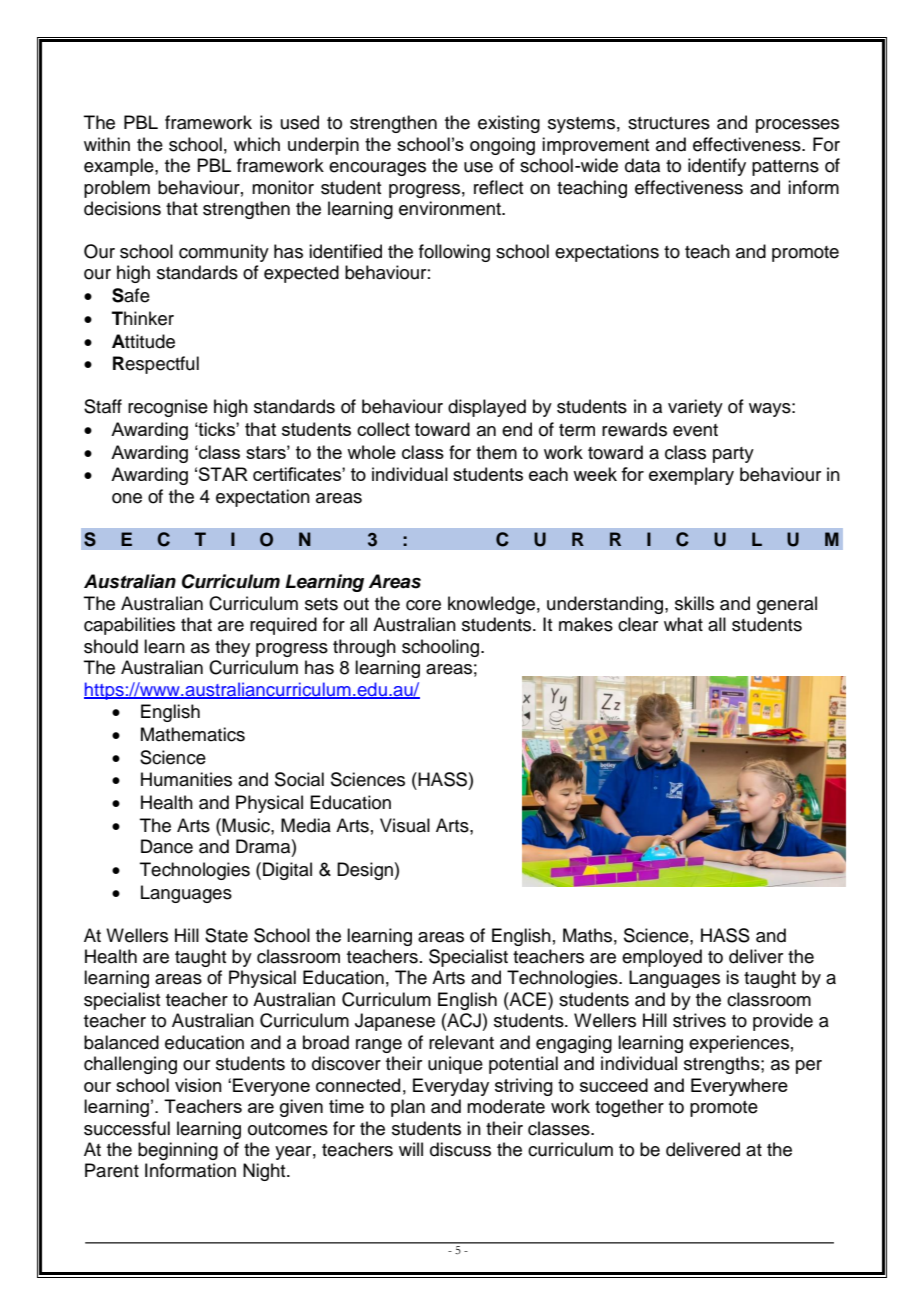  I want to click on beginning, so click(178, 1151).
